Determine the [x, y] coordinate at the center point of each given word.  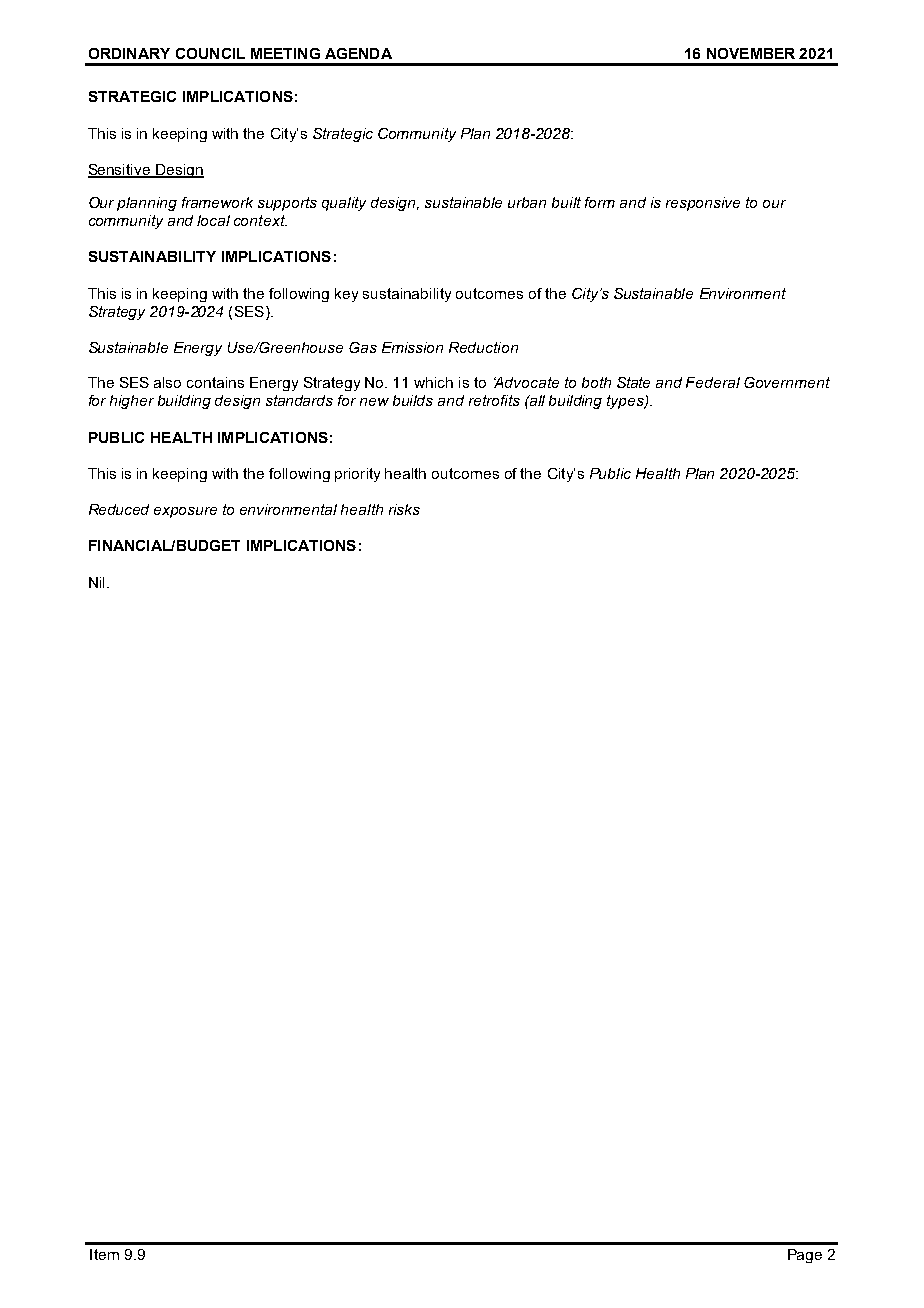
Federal [713, 382]
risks [404, 509]
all [536, 400]
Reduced [119, 509]
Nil [96, 582]
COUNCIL [210, 53]
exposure [185, 512]
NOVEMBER [751, 53]
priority [357, 475]
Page [805, 1256]
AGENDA [358, 53]
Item [104, 1254]
